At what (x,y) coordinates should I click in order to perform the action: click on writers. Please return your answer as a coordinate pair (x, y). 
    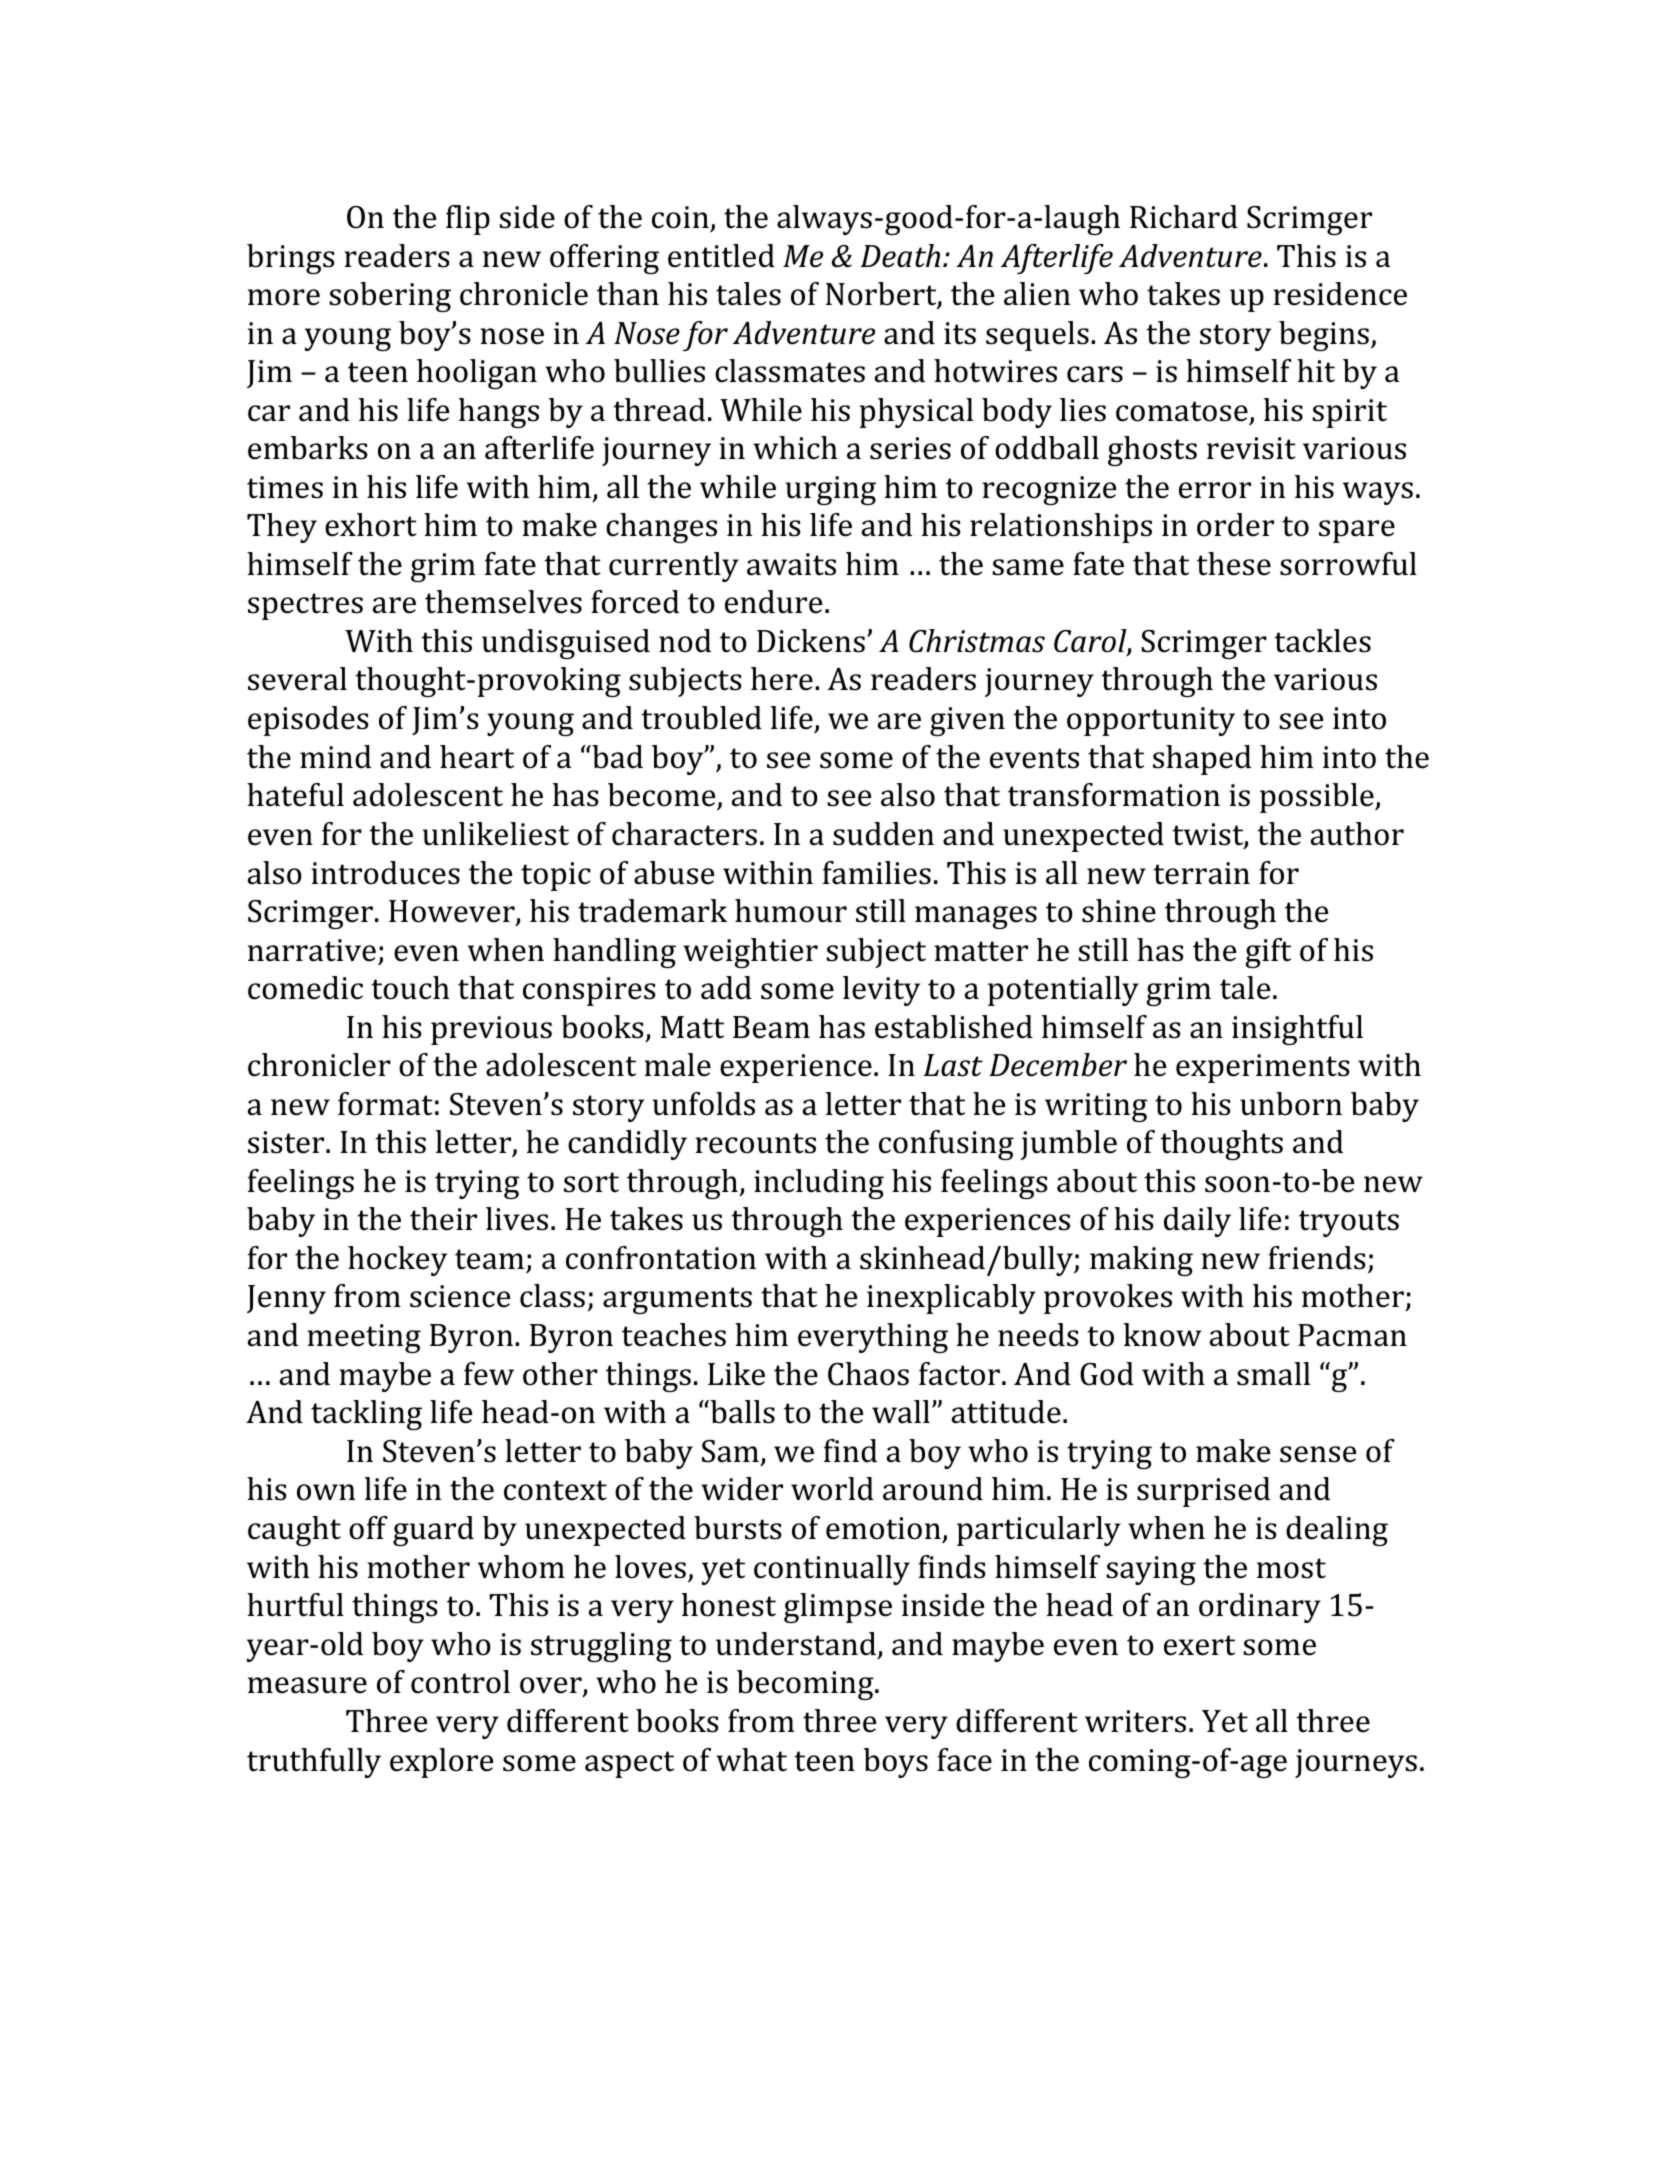
    Looking at the image, I should click on (1135, 1721).
